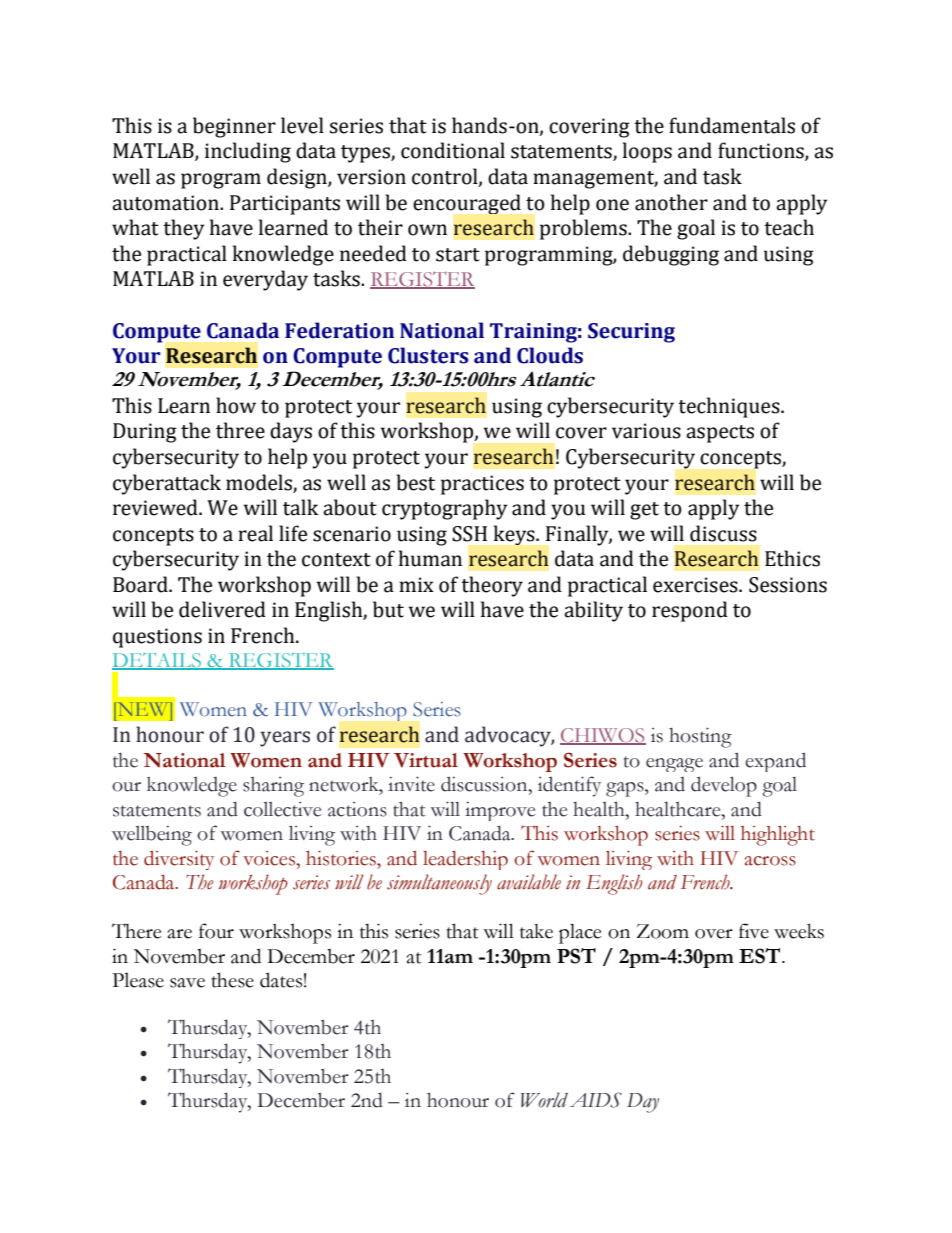  I want to click on diversity, so click(179, 860).
